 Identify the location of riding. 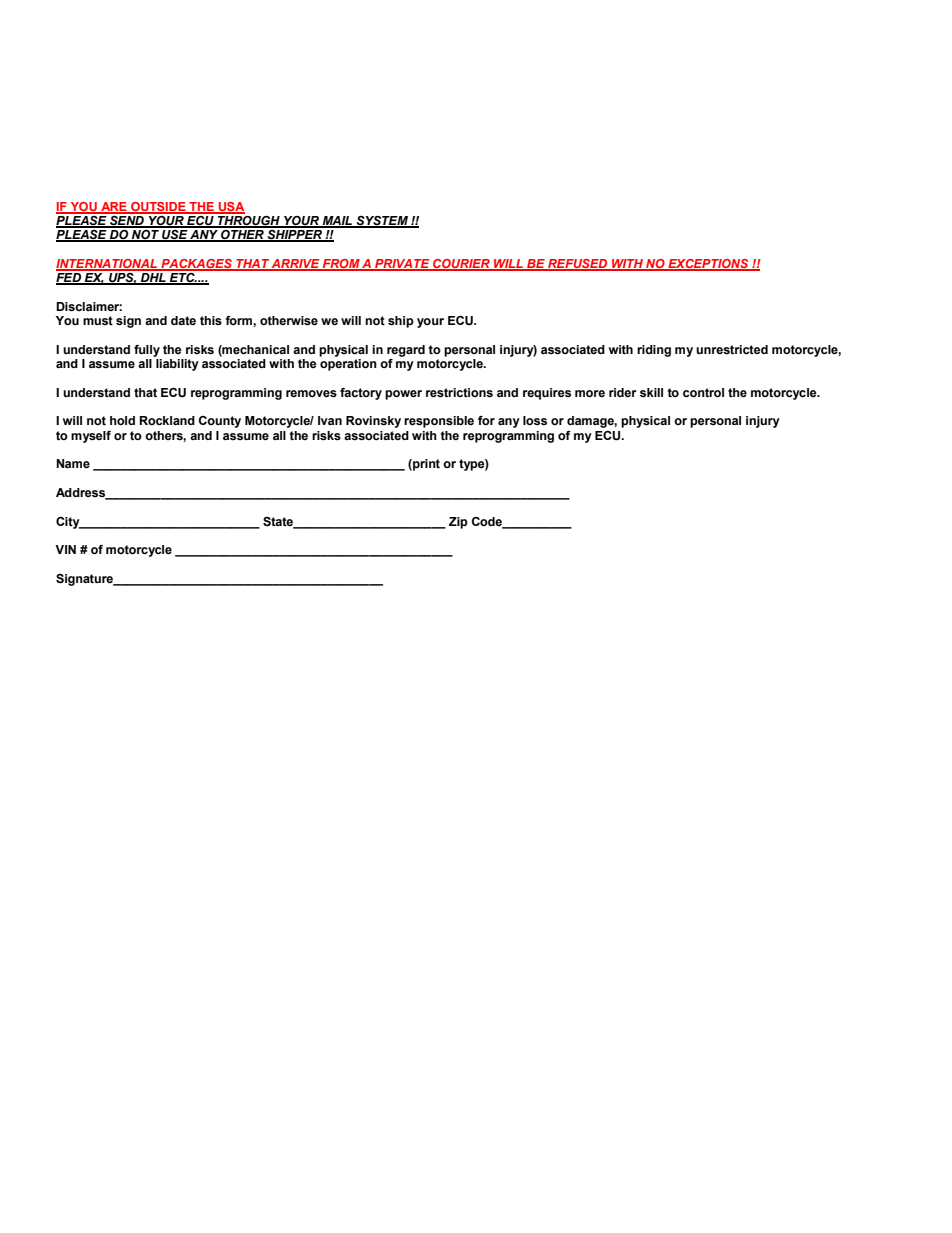
(654, 351).
